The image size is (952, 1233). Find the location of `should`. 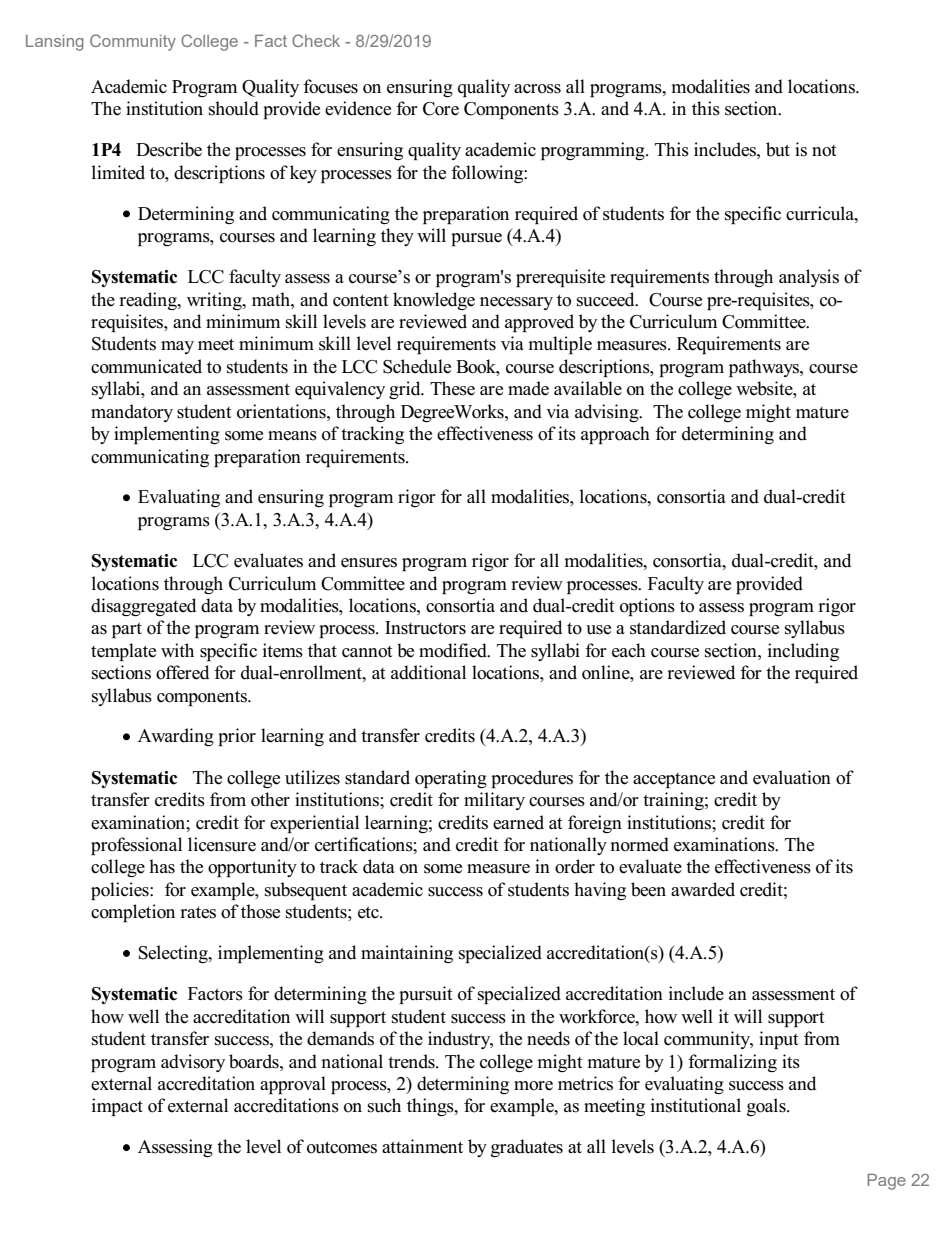

should is located at coordinates (234, 108).
